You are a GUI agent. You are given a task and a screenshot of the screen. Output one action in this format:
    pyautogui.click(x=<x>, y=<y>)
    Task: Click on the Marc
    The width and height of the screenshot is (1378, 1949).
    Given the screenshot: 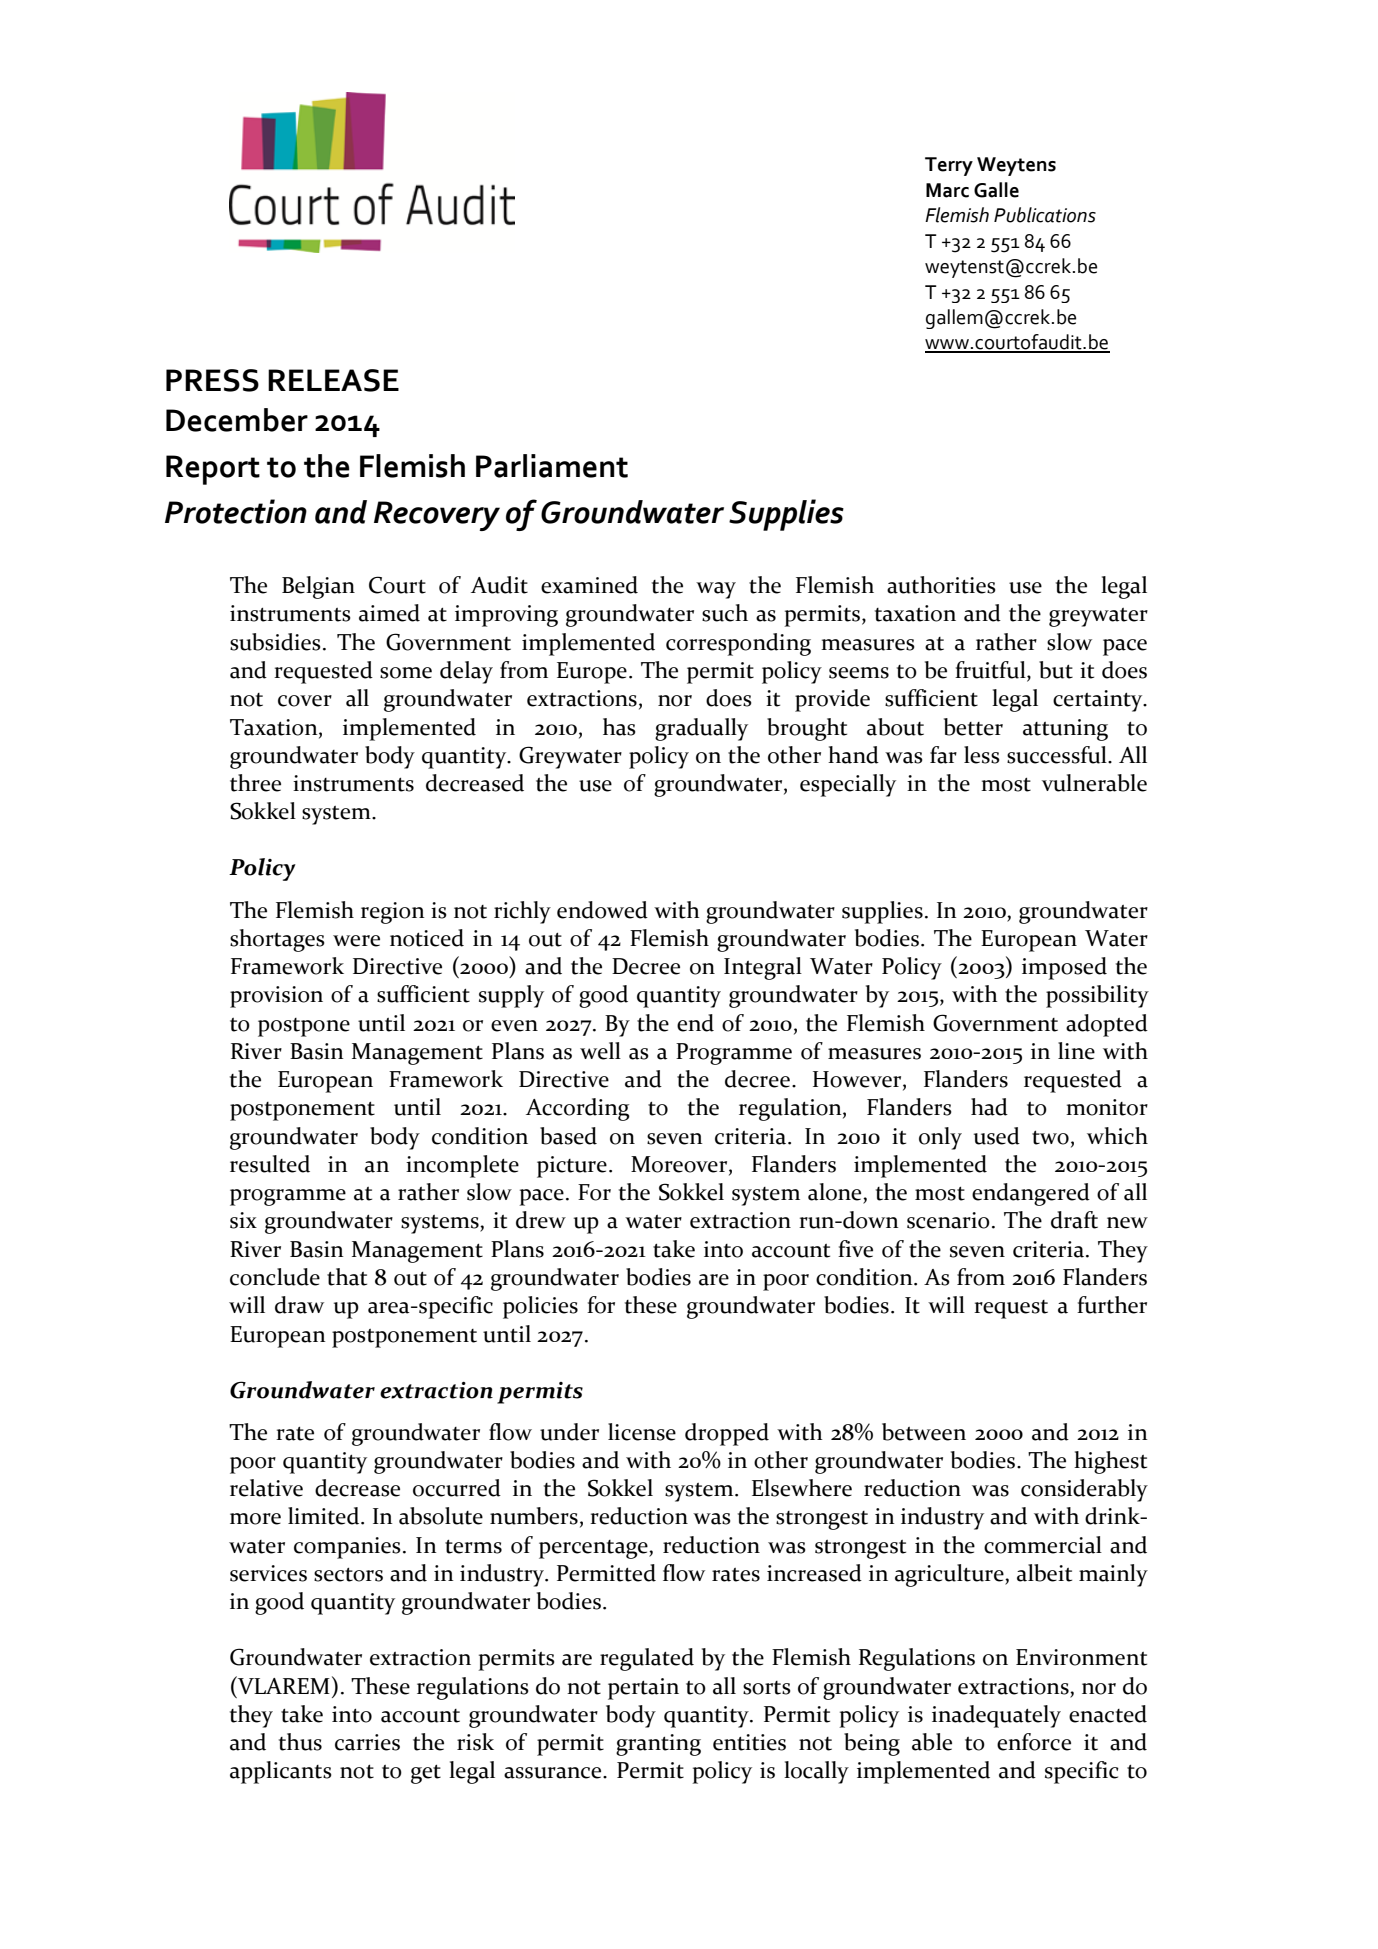 What is the action you would take?
    pyautogui.click(x=947, y=190)
